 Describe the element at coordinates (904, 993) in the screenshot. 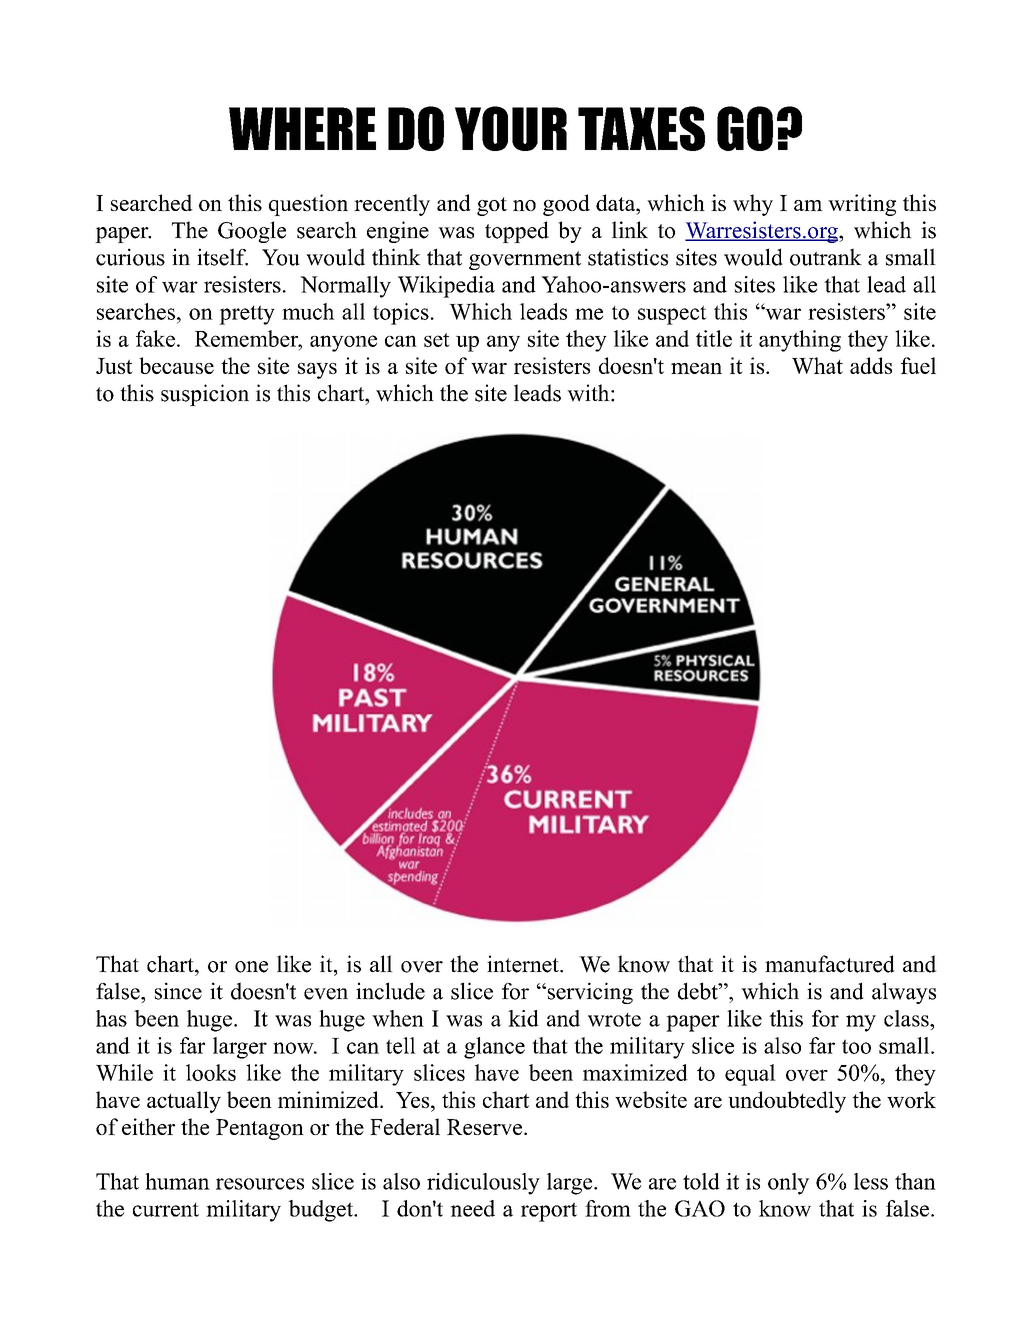

I see `always` at that location.
